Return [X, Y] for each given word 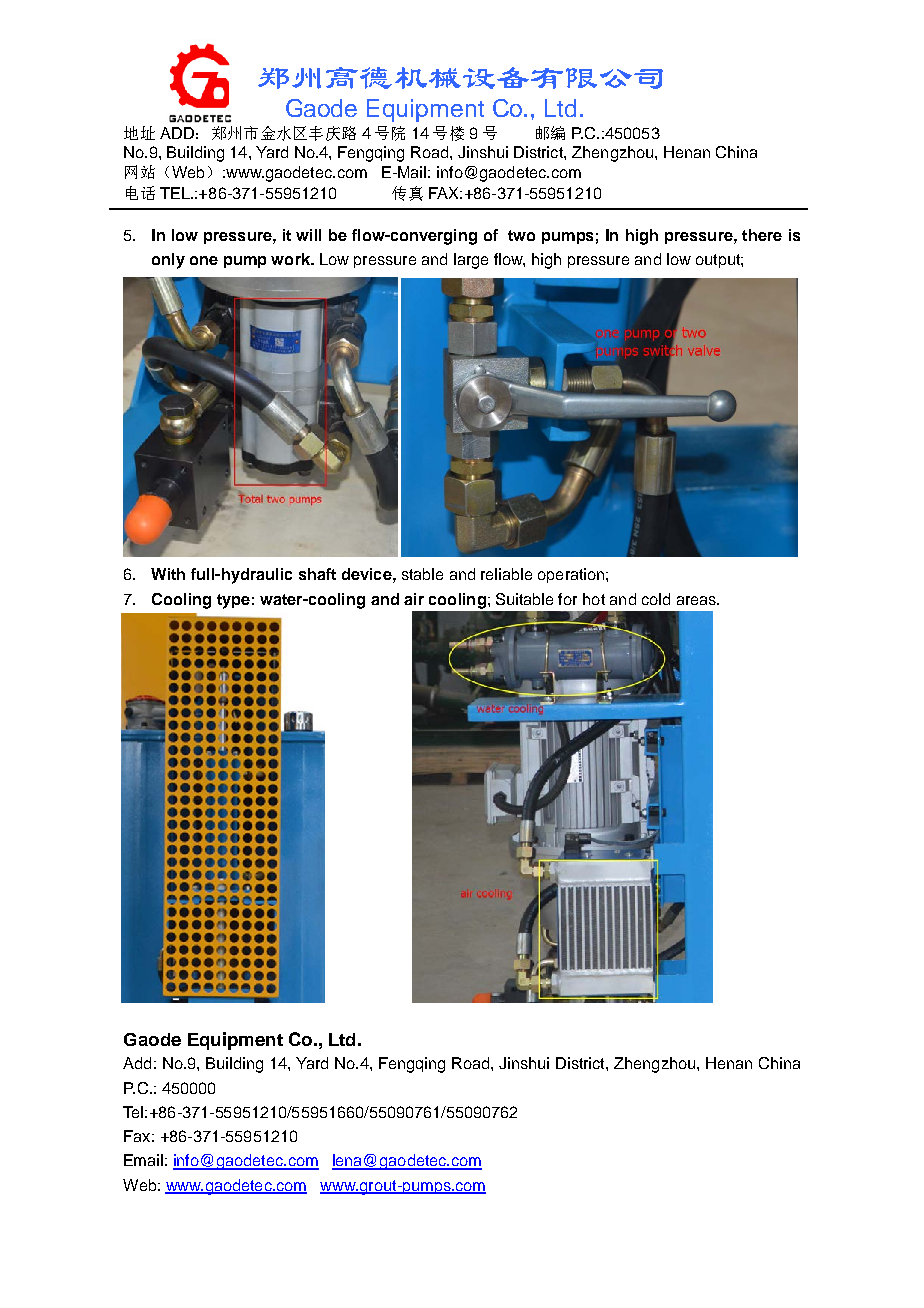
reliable [506, 574]
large [471, 261]
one [204, 260]
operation [572, 575]
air [414, 599]
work [292, 259]
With [168, 574]
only [168, 261]
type [233, 601]
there [762, 235]
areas [697, 600]
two [521, 235]
